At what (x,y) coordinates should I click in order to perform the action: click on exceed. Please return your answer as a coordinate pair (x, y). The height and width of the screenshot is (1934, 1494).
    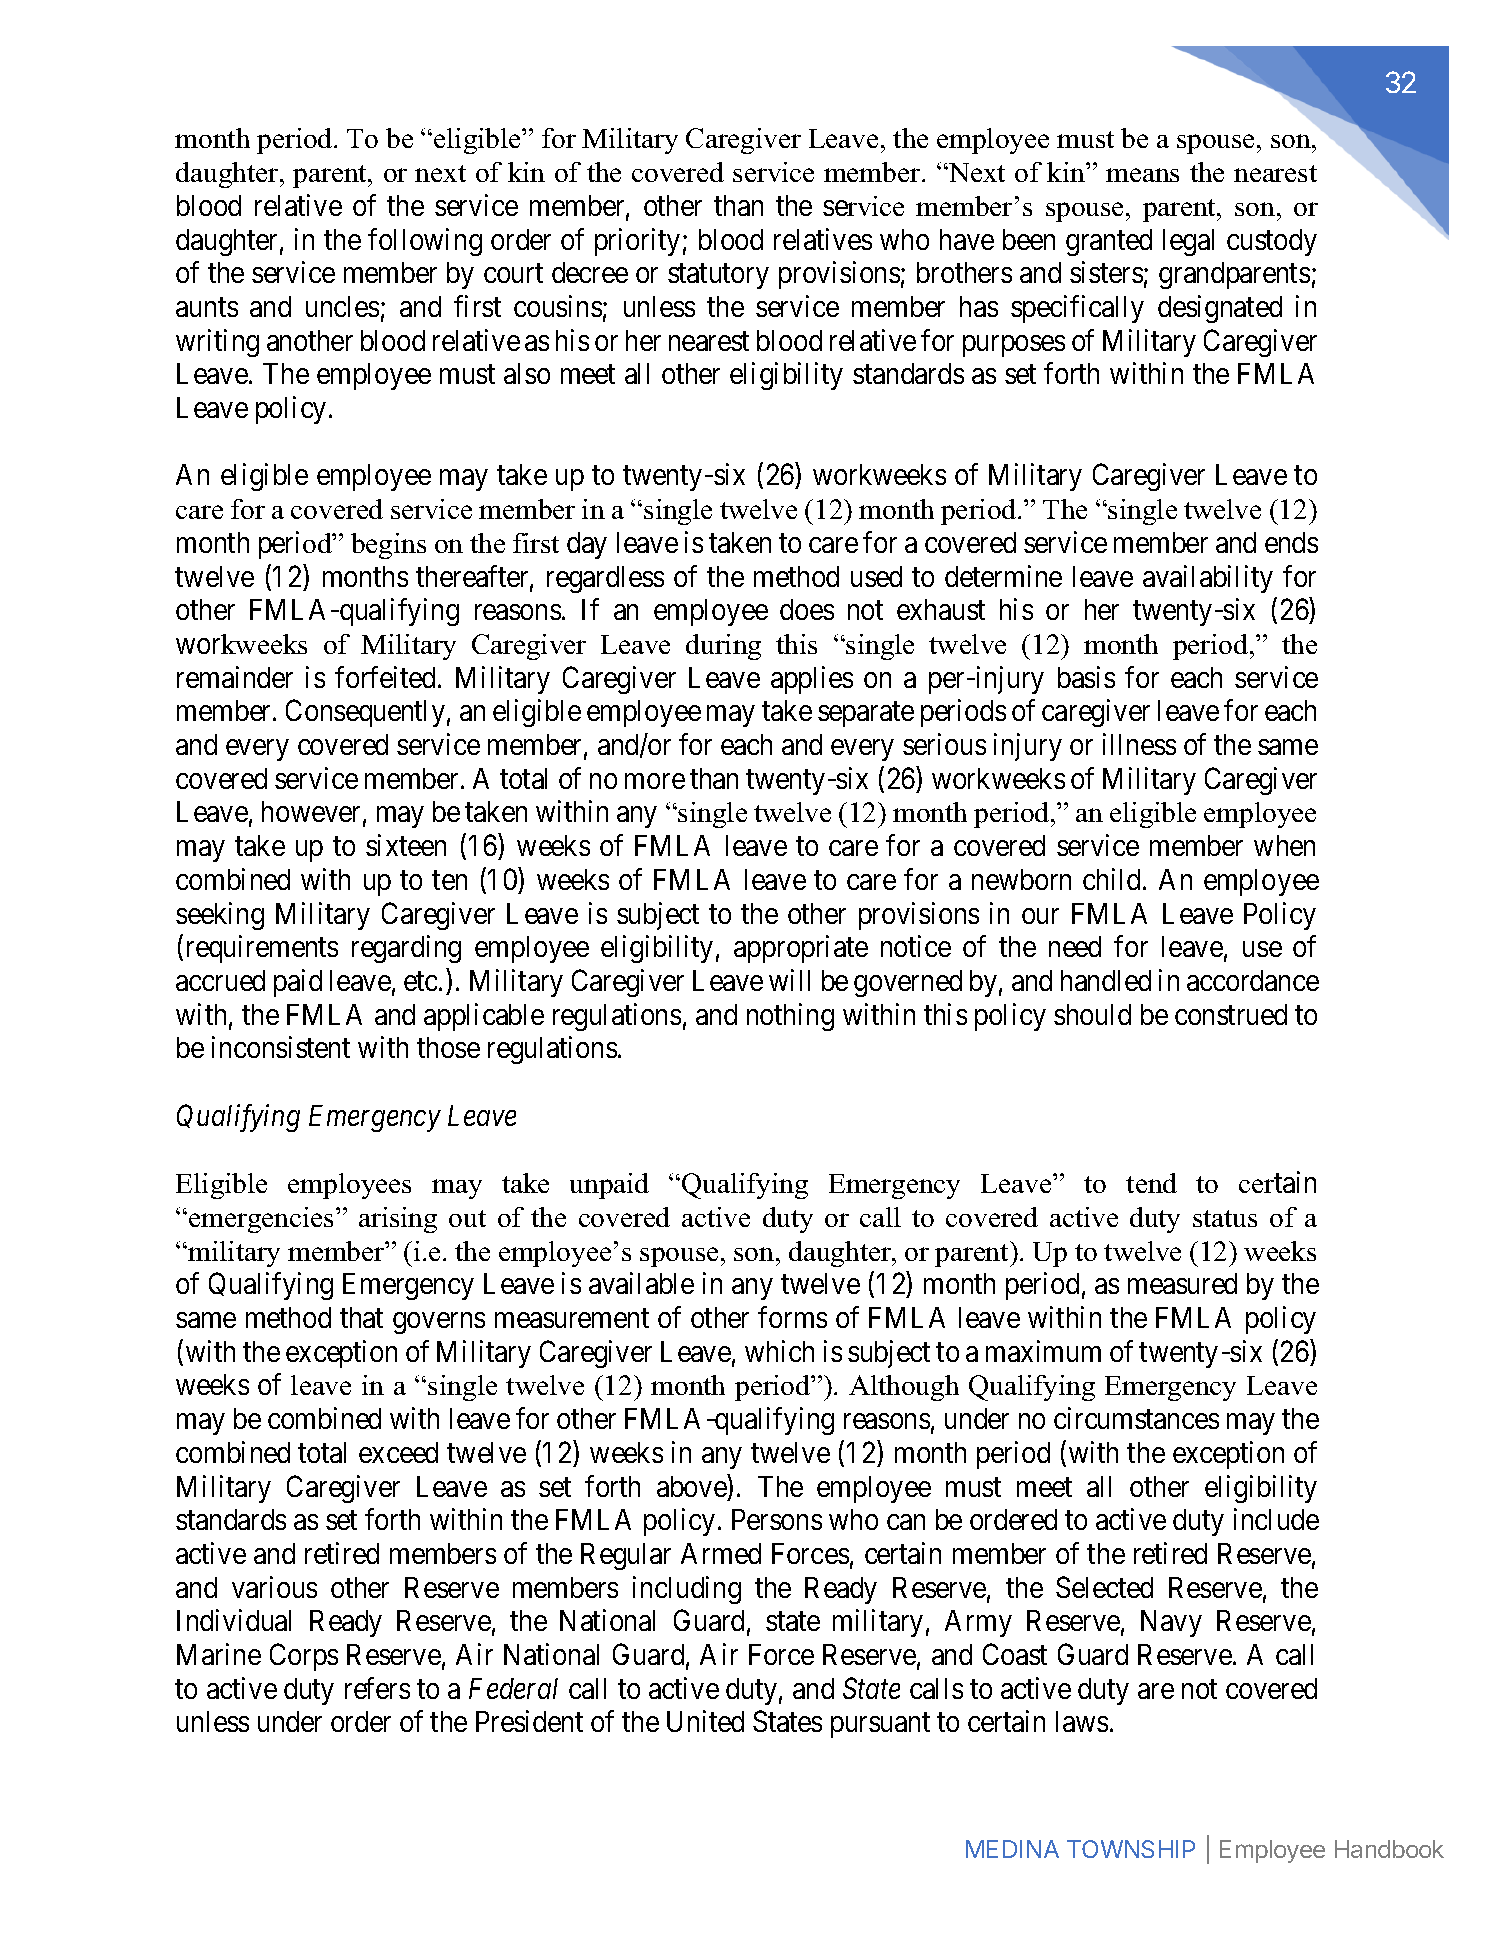
    Looking at the image, I should click on (398, 1452).
